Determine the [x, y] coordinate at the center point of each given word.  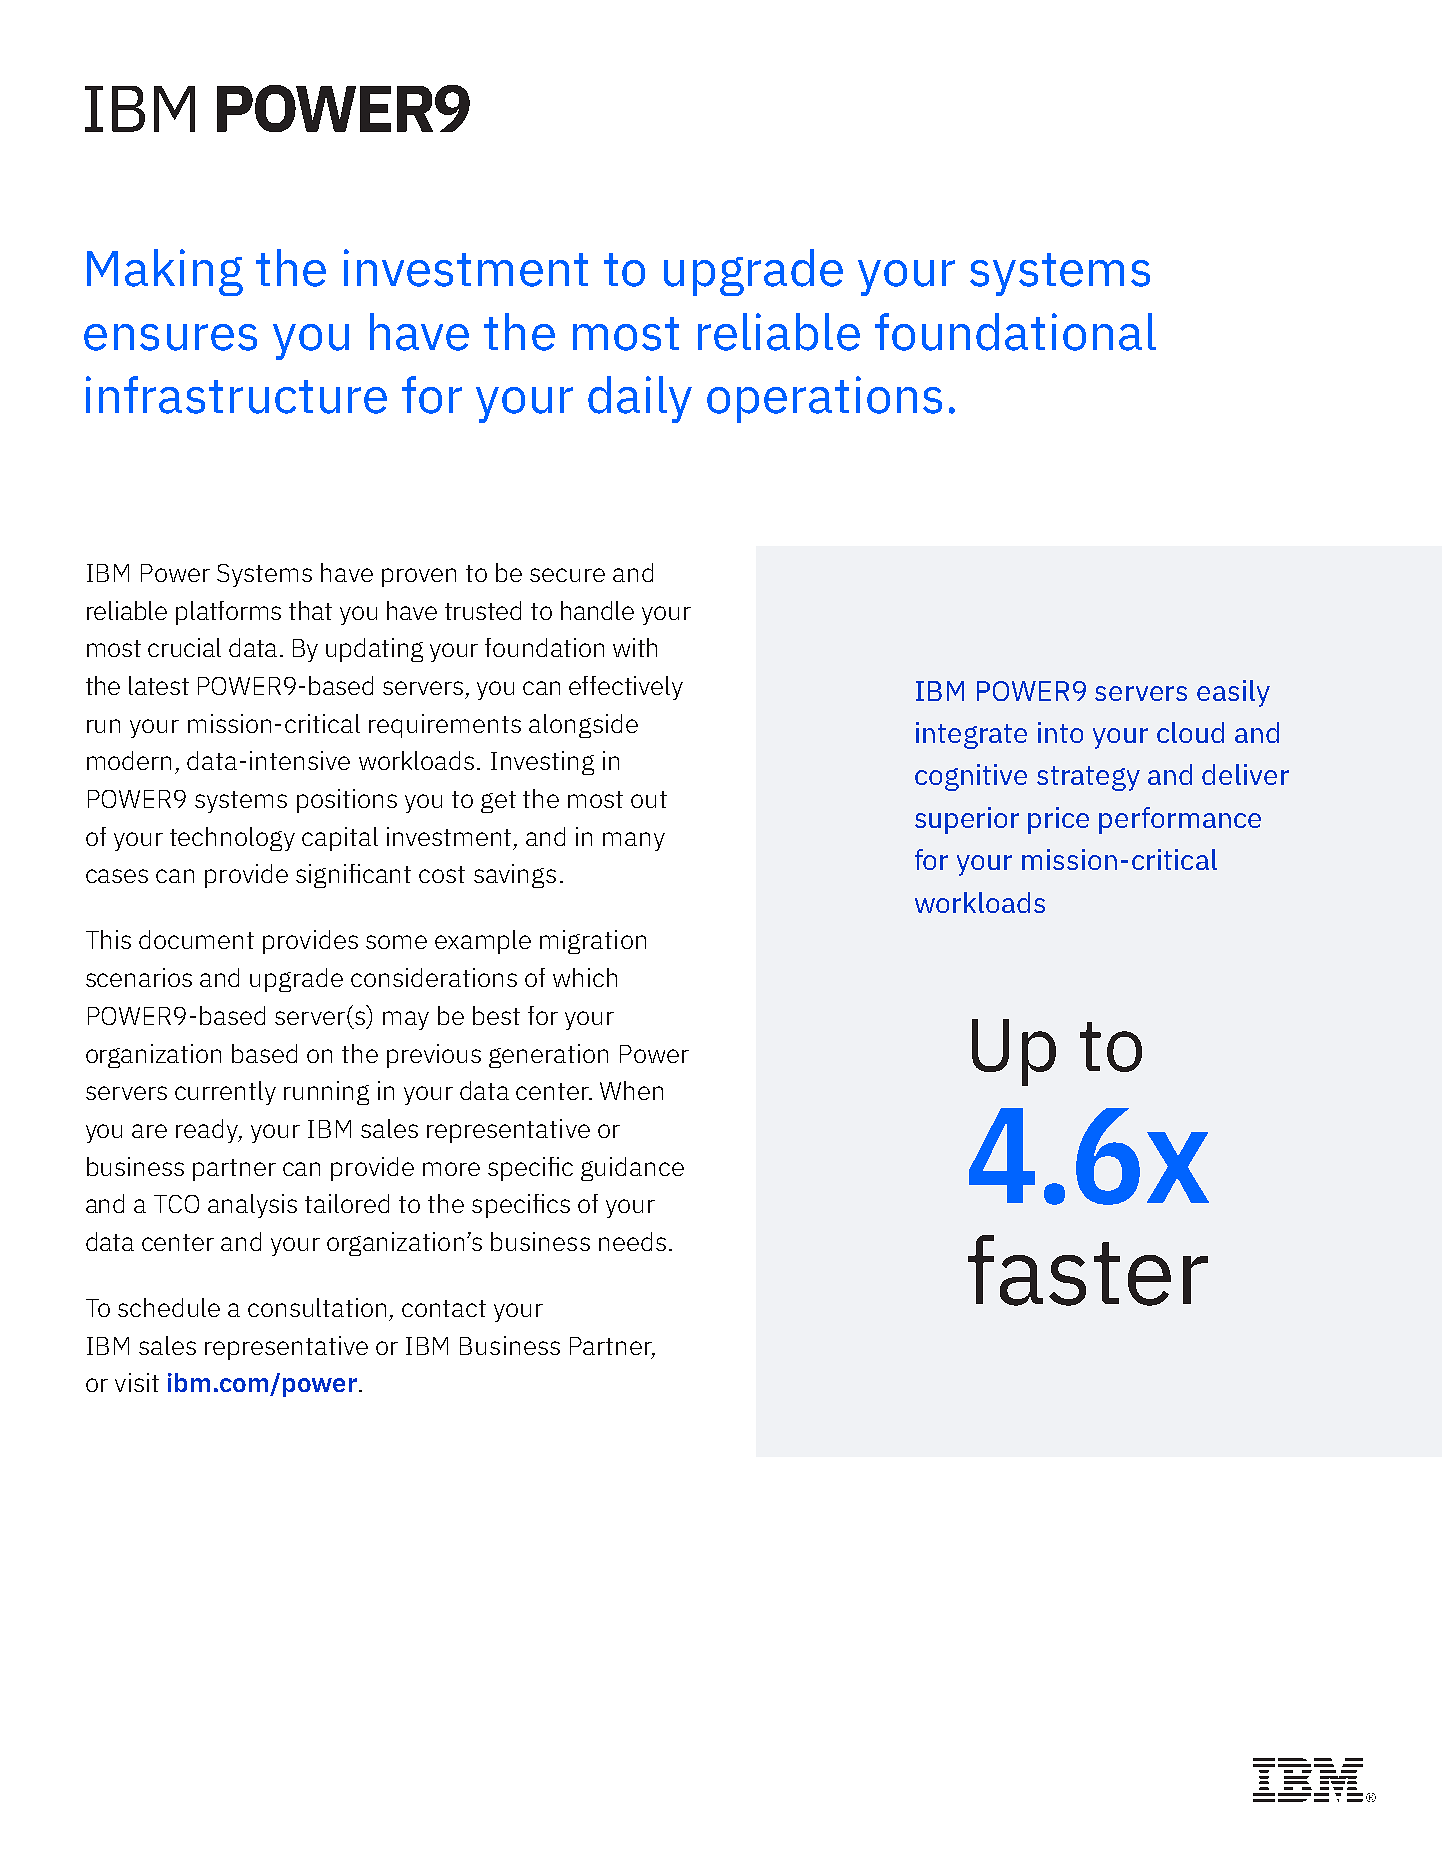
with [635, 647]
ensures [170, 337]
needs [632, 1241]
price [1058, 820]
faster [1088, 1270]
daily [640, 399]
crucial [184, 647]
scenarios [139, 977]
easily [1233, 693]
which [585, 977]
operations [824, 399]
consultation [317, 1307]
